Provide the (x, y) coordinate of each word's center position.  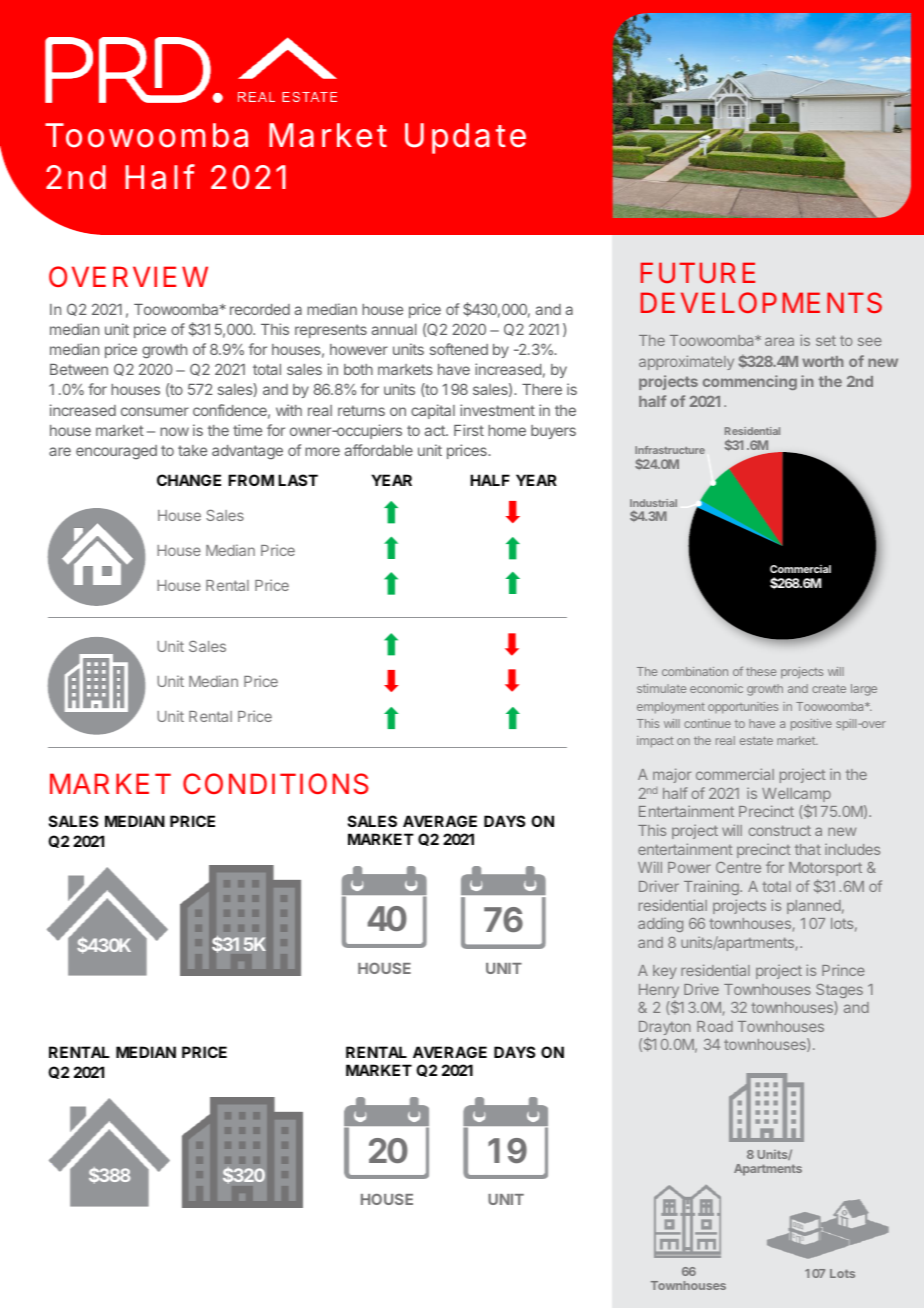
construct (780, 830)
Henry (659, 992)
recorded (260, 309)
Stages (839, 991)
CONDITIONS (276, 784)
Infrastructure (670, 450)
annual (394, 329)
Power (689, 867)
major (672, 775)
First (469, 430)
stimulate (661, 688)
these (761, 671)
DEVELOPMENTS (761, 302)
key (665, 972)
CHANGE (189, 480)
